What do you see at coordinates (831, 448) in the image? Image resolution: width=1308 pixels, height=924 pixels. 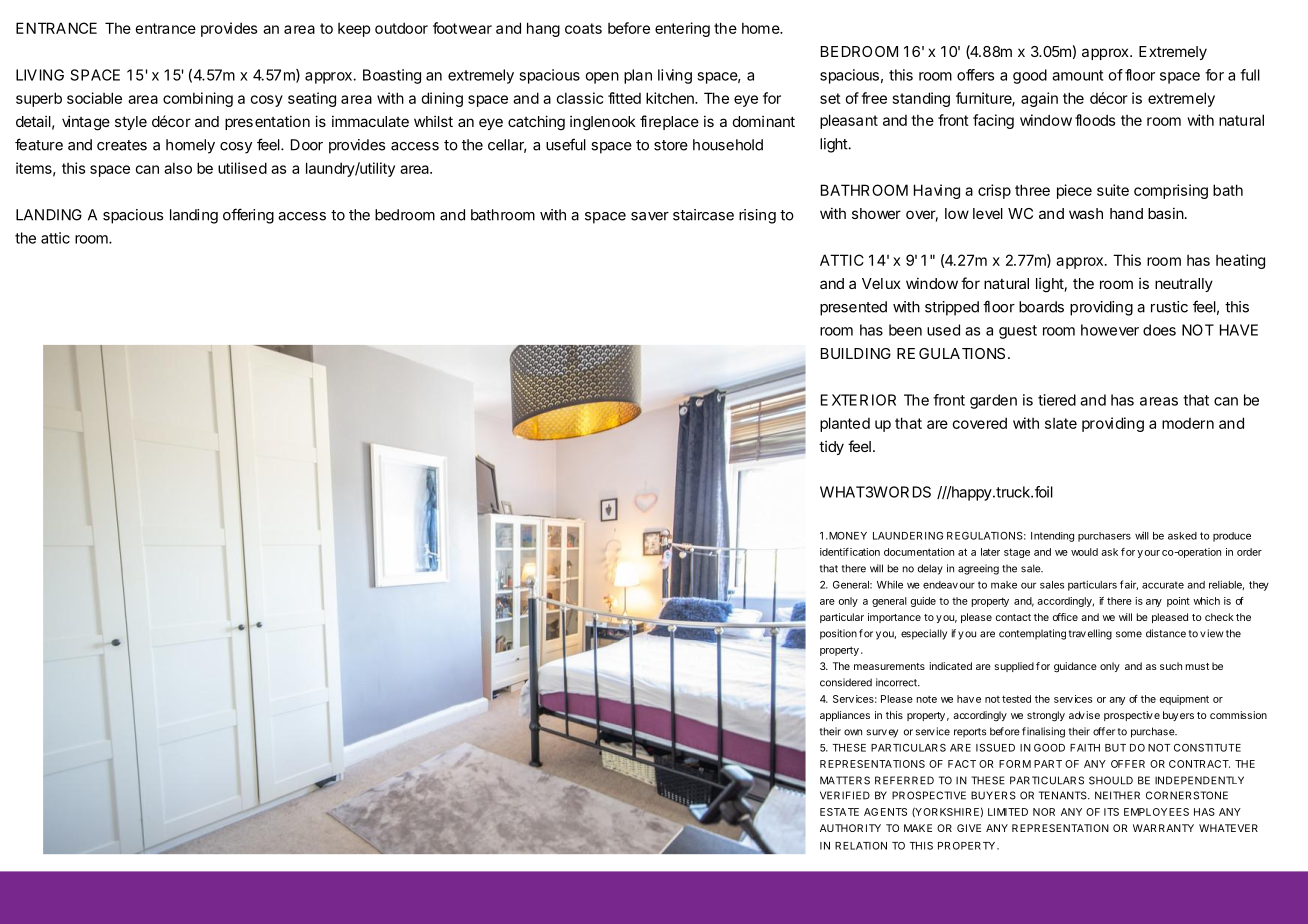 I see `tidy` at bounding box center [831, 448].
